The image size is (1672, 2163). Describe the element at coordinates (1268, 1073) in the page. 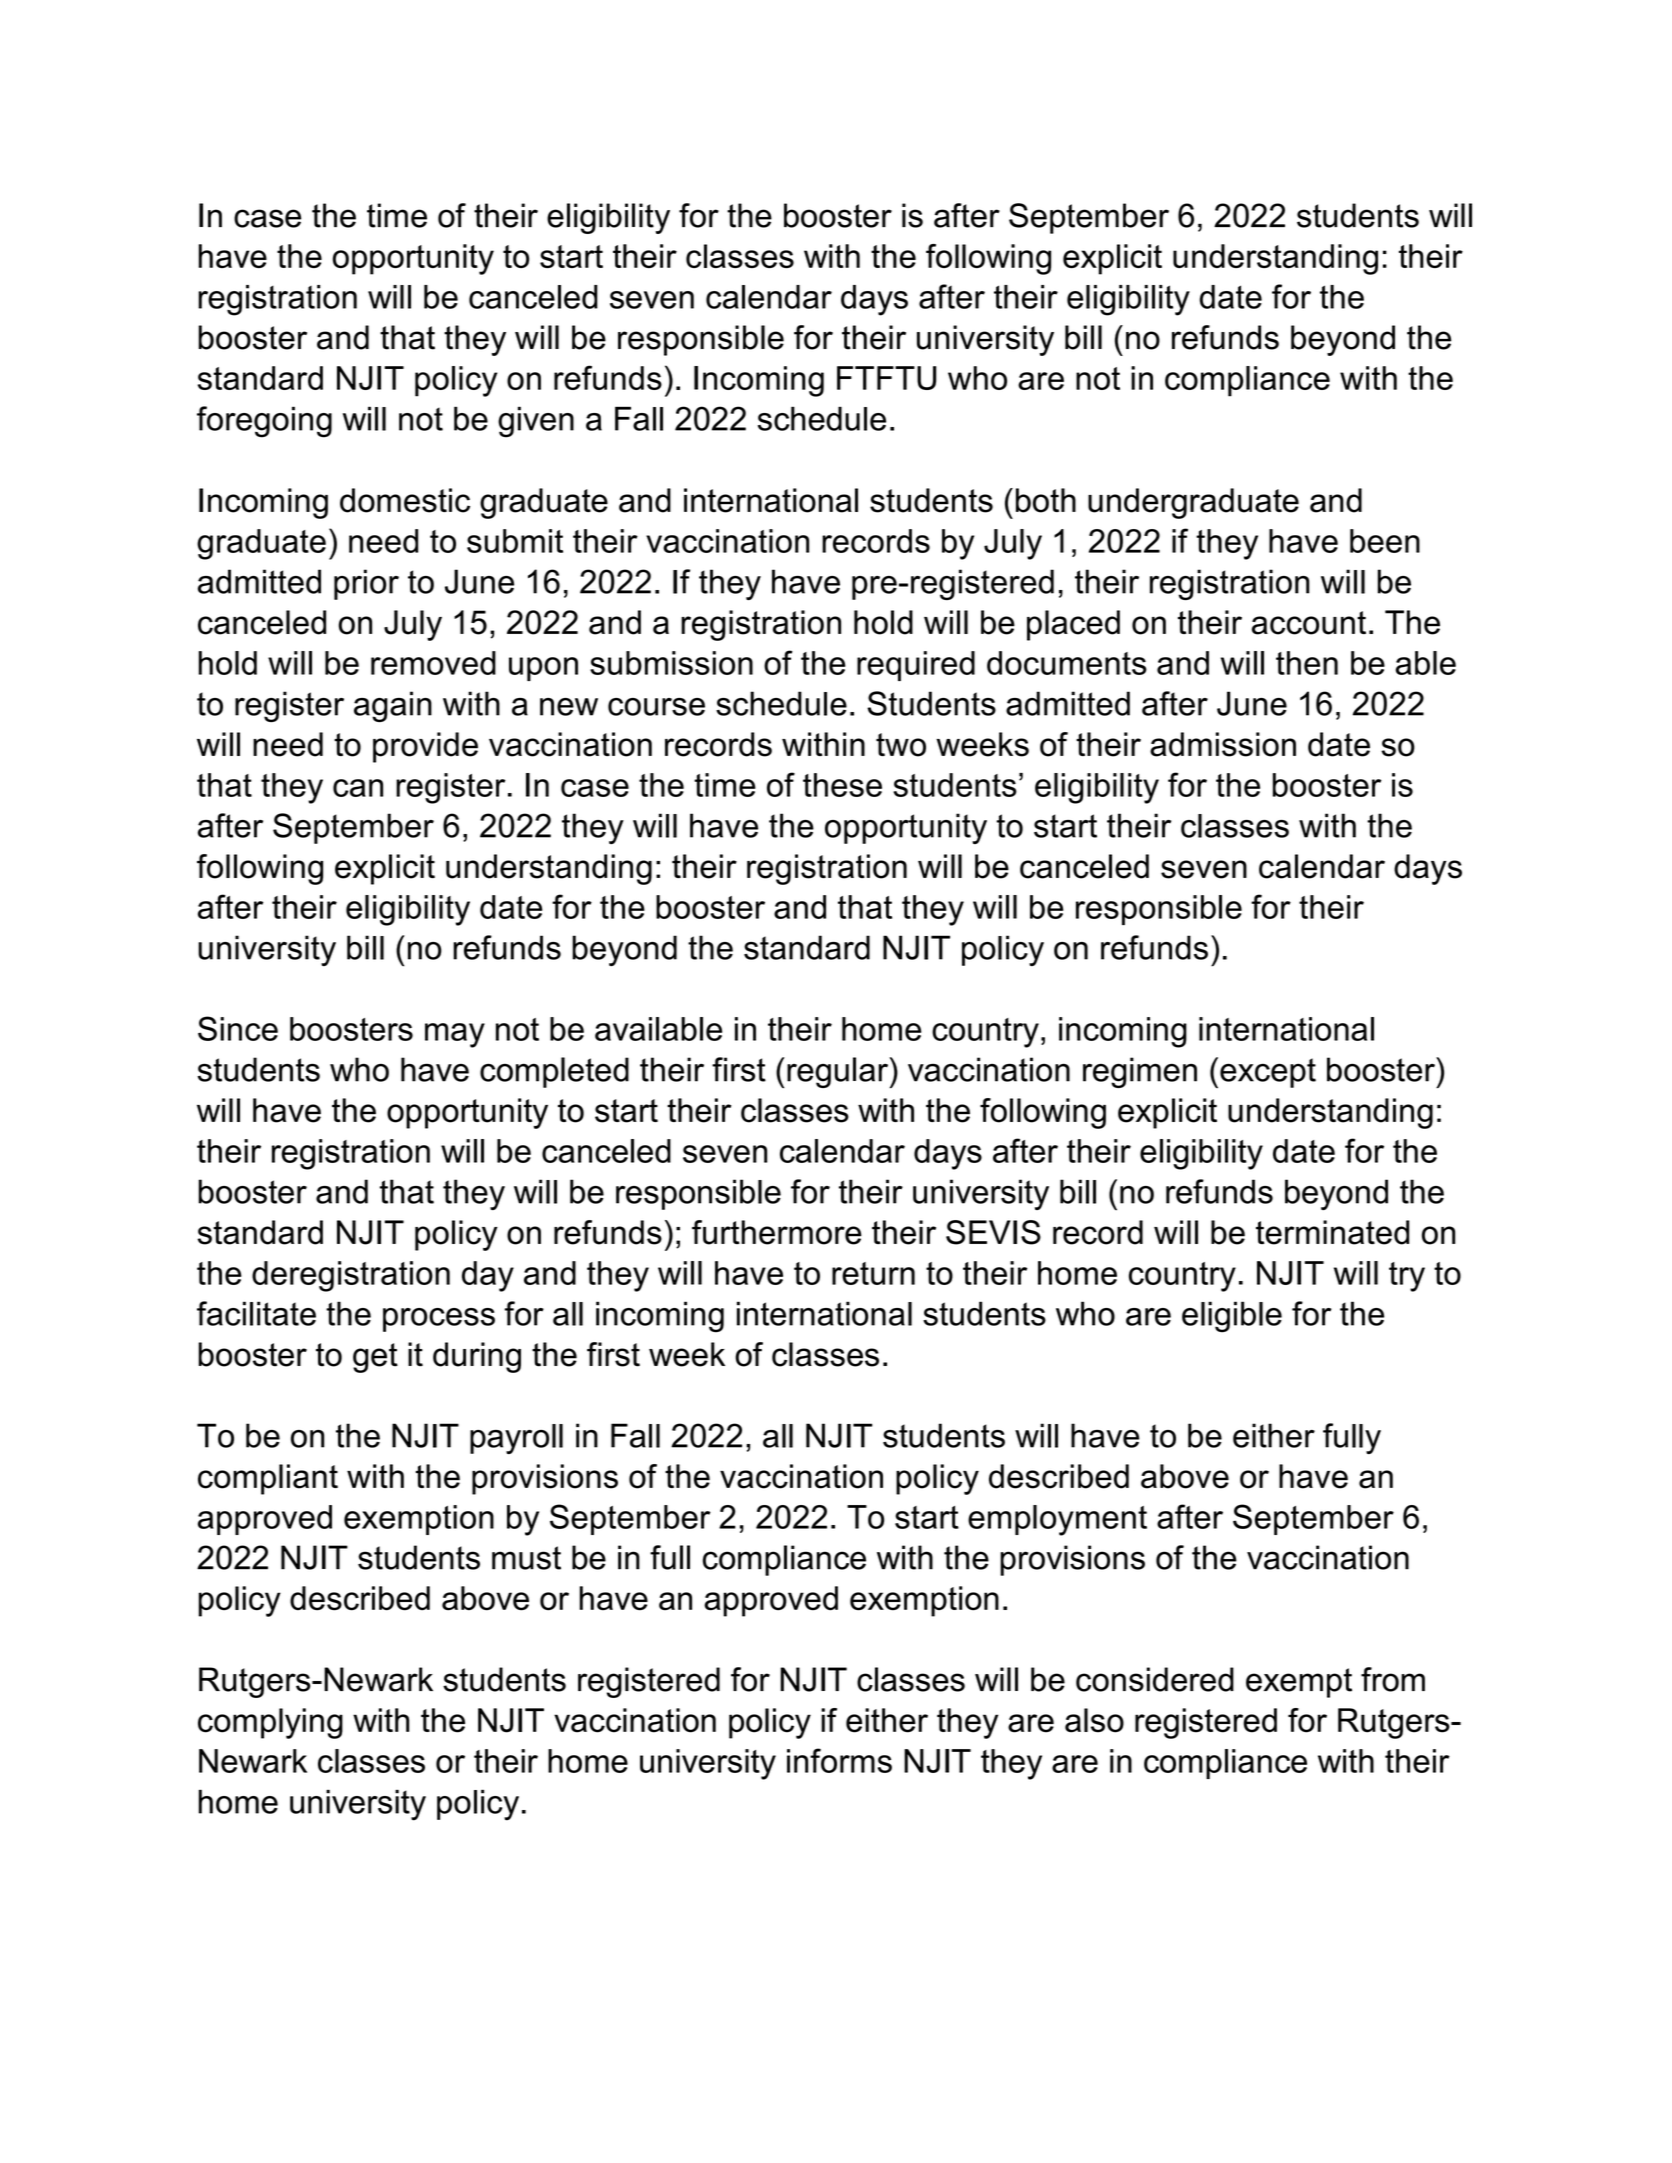

I see `except` at that location.
